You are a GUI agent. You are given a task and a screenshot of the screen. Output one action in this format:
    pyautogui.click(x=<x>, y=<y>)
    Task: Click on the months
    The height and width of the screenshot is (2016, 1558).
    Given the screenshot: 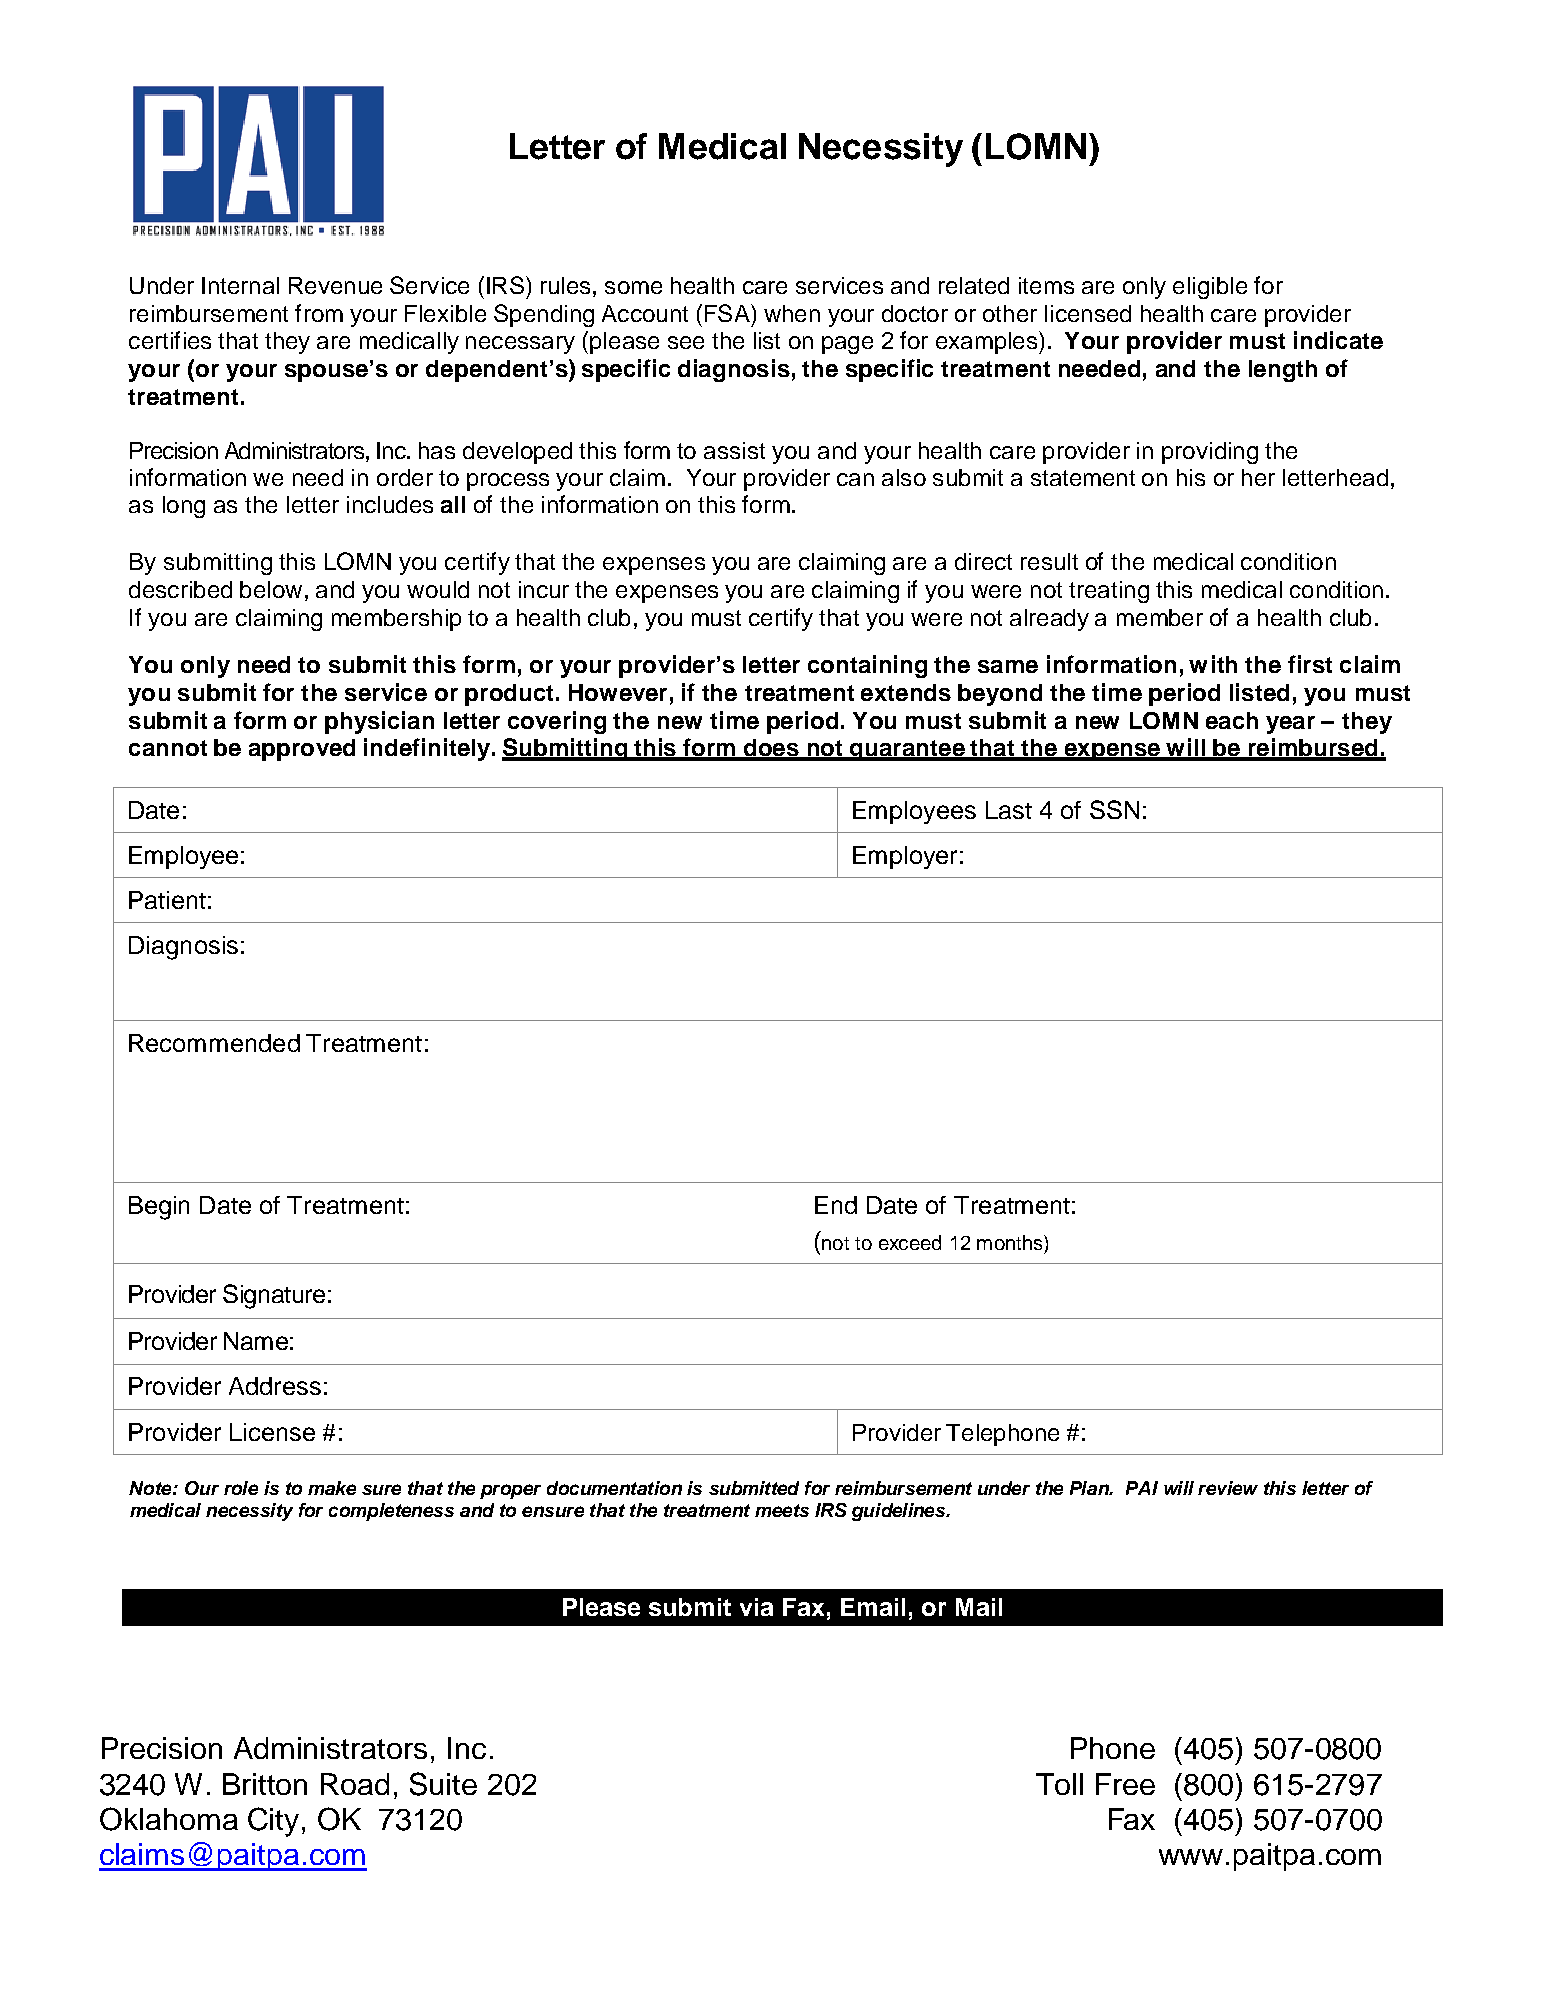 What is the action you would take?
    pyautogui.click(x=1011, y=1242)
